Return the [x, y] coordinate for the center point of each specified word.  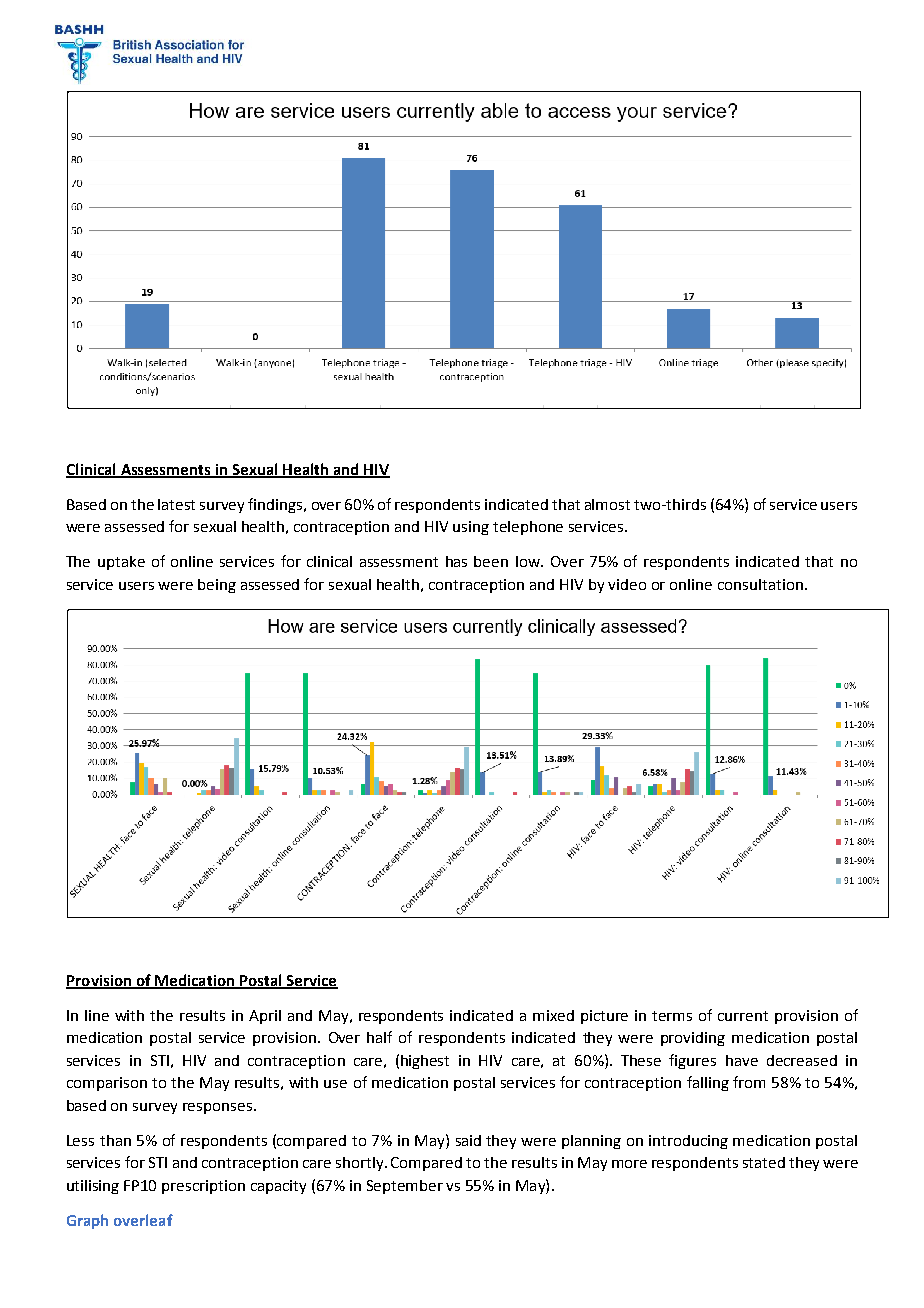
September [405, 1187]
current [743, 1016]
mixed [553, 1015]
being [217, 586]
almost [607, 504]
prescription [203, 1187]
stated [764, 1162]
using [471, 528]
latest [176, 504]
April [265, 1017]
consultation [760, 584]
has [456, 561]
